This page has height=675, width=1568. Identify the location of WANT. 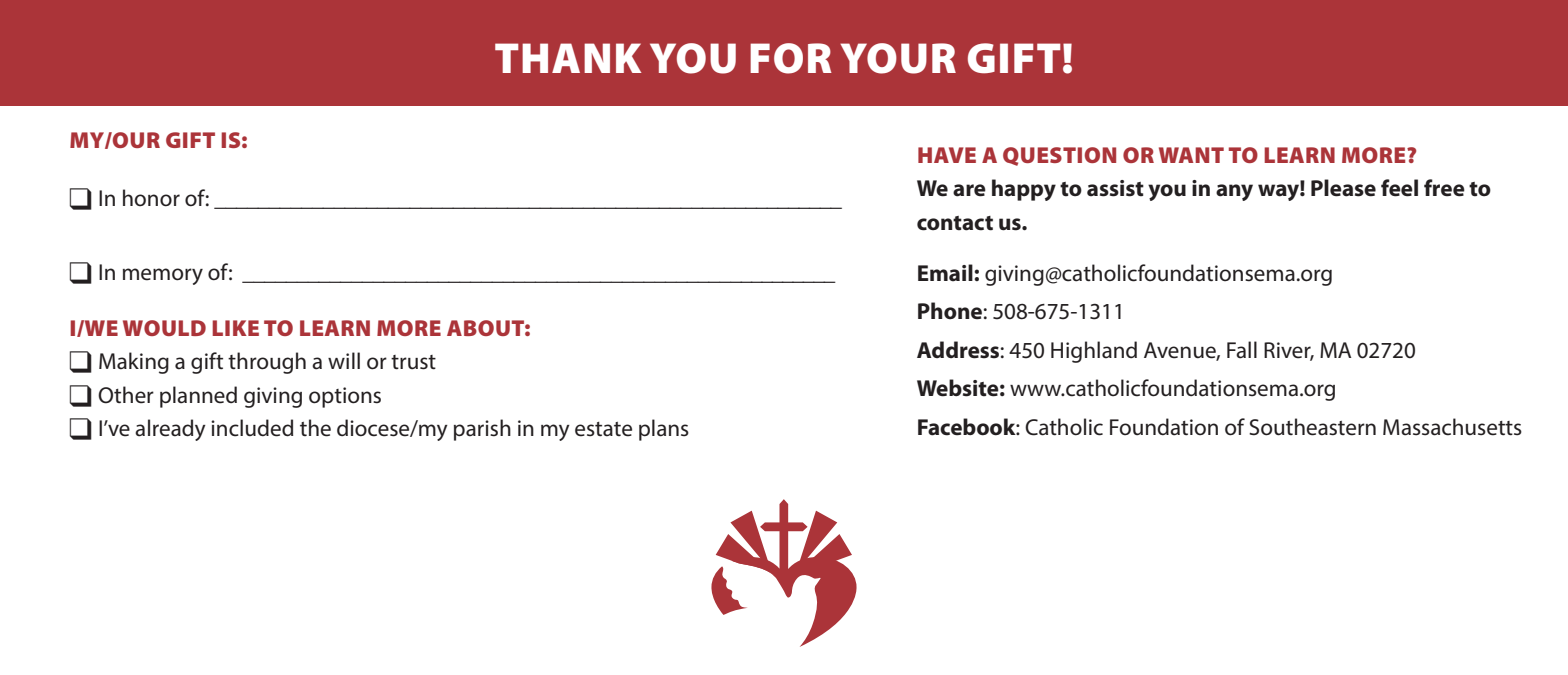
(1191, 155).
